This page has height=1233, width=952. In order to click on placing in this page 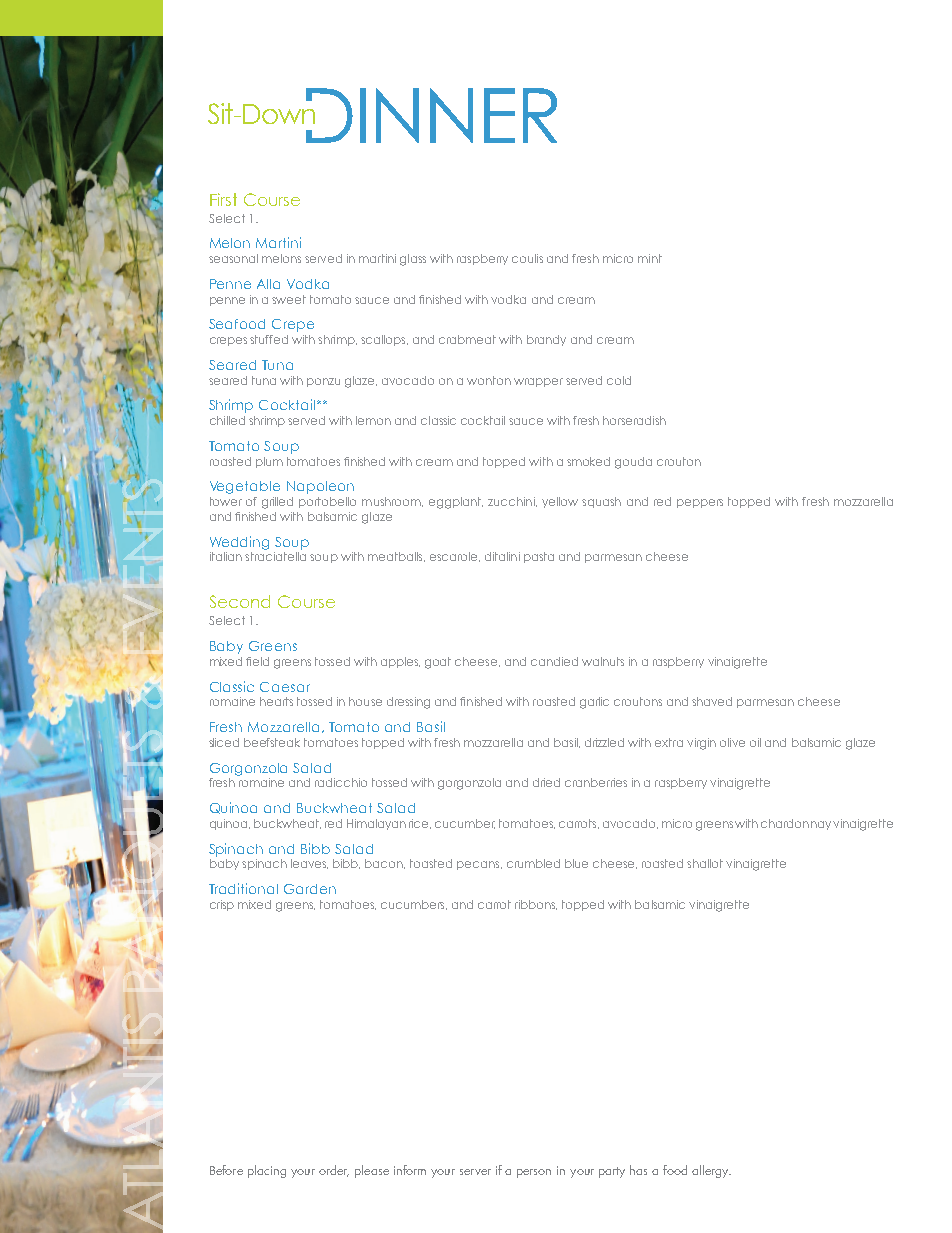, I will do `click(267, 1171)`.
